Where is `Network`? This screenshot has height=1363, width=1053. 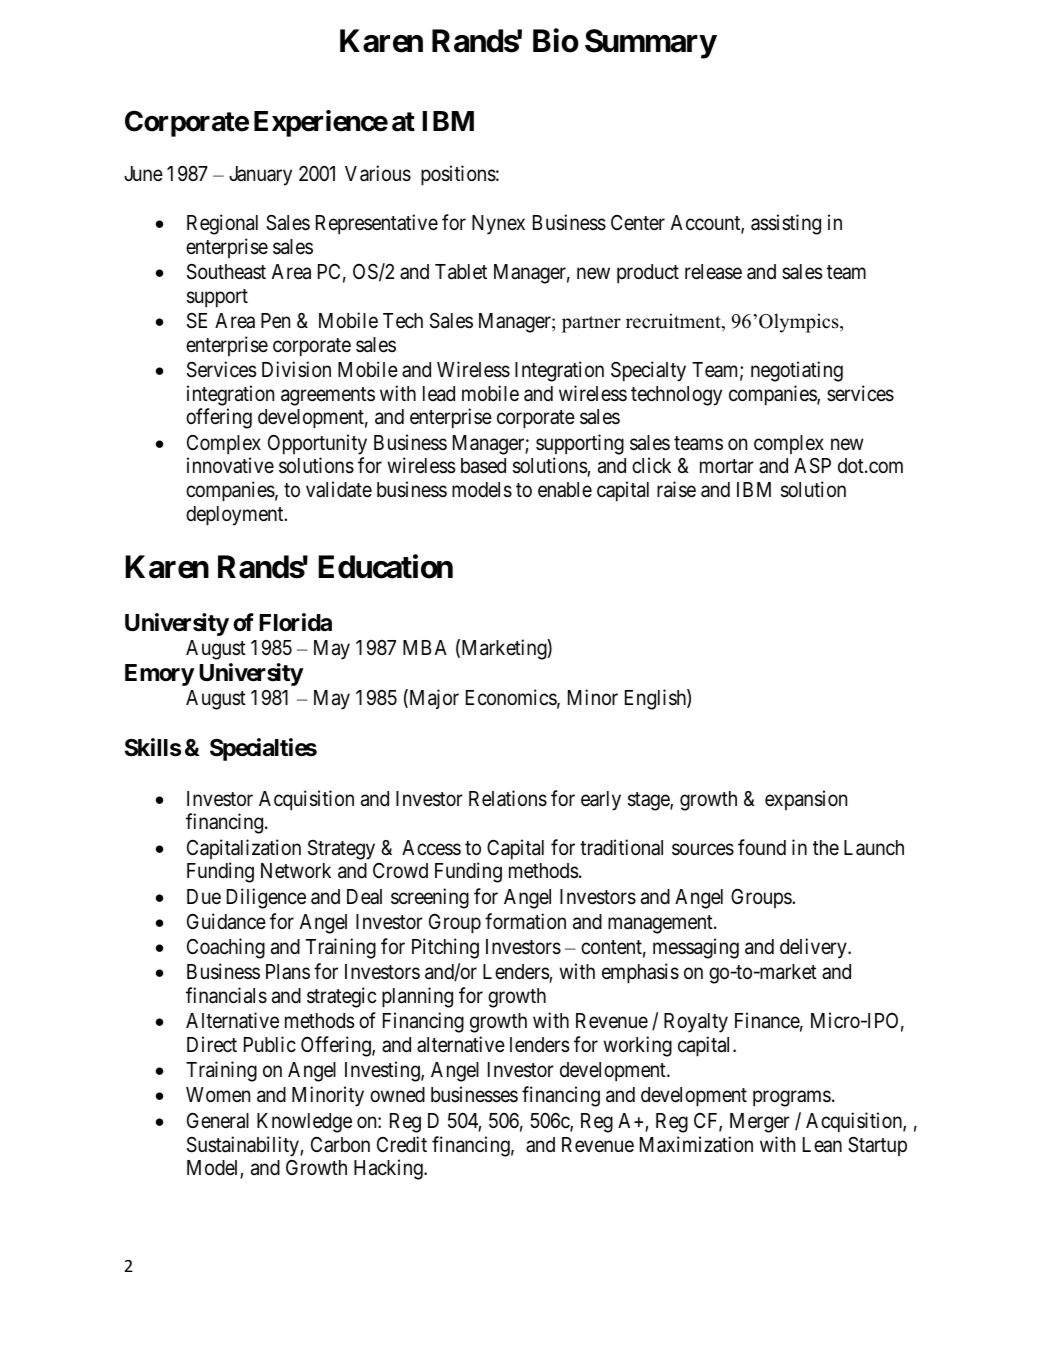
Network is located at coordinates (296, 871).
